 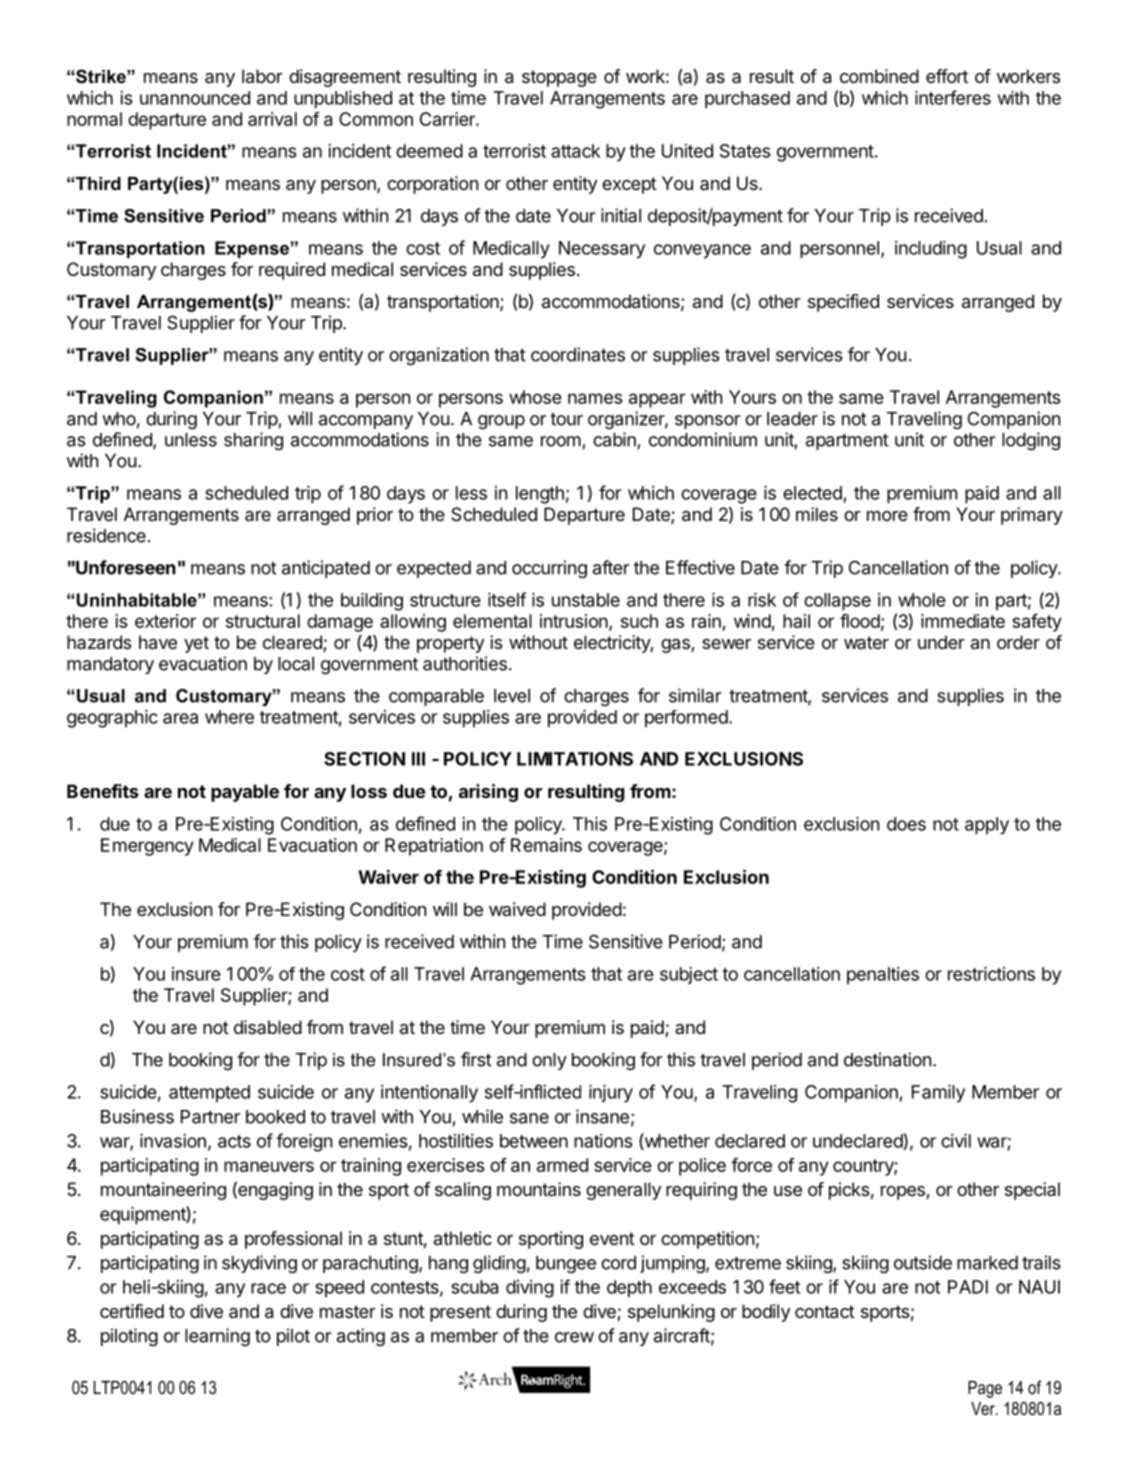 What do you see at coordinates (575, 151) in the screenshot?
I see `attack` at bounding box center [575, 151].
